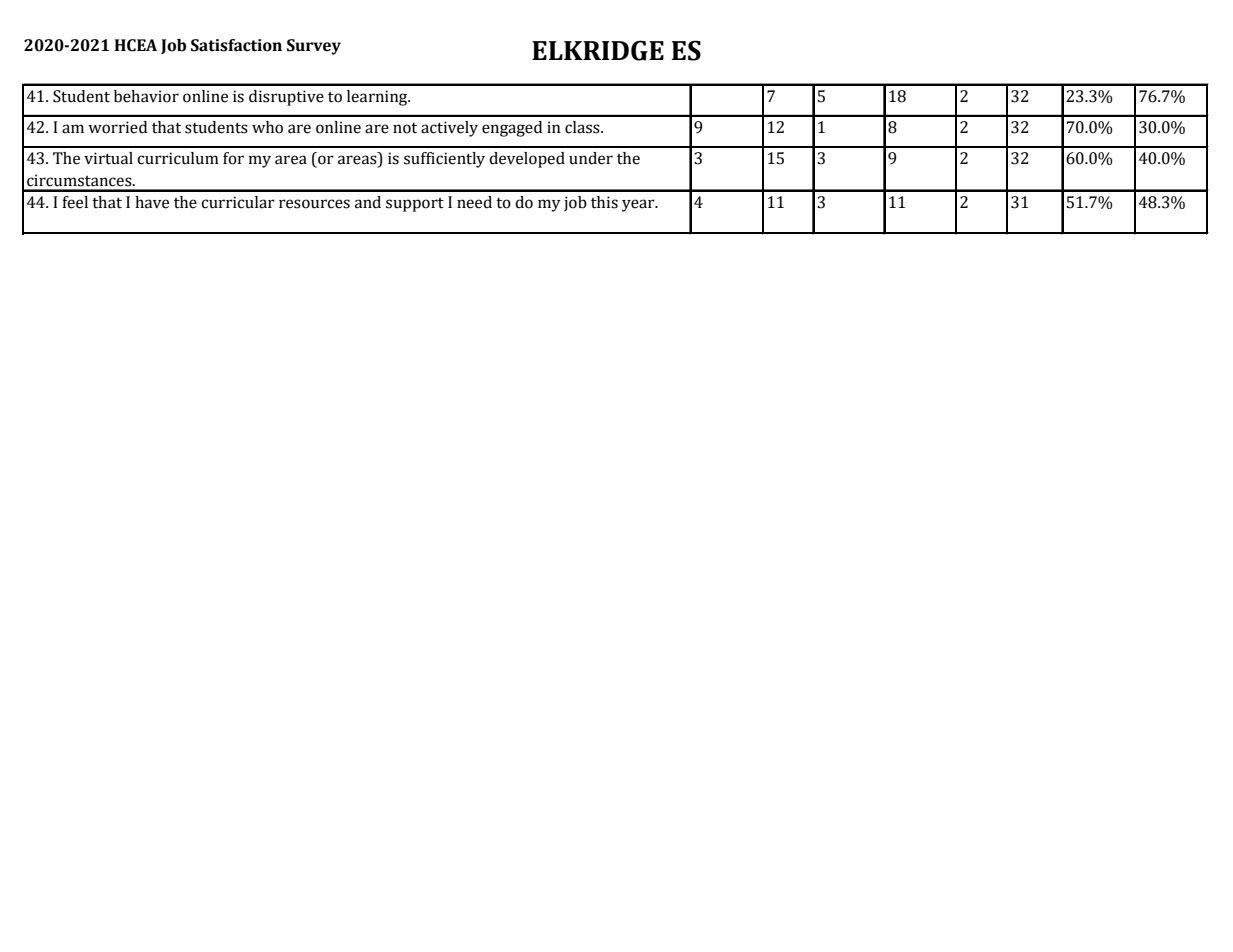 The width and height of the page is (1233, 952). I want to click on virtual, so click(108, 158).
